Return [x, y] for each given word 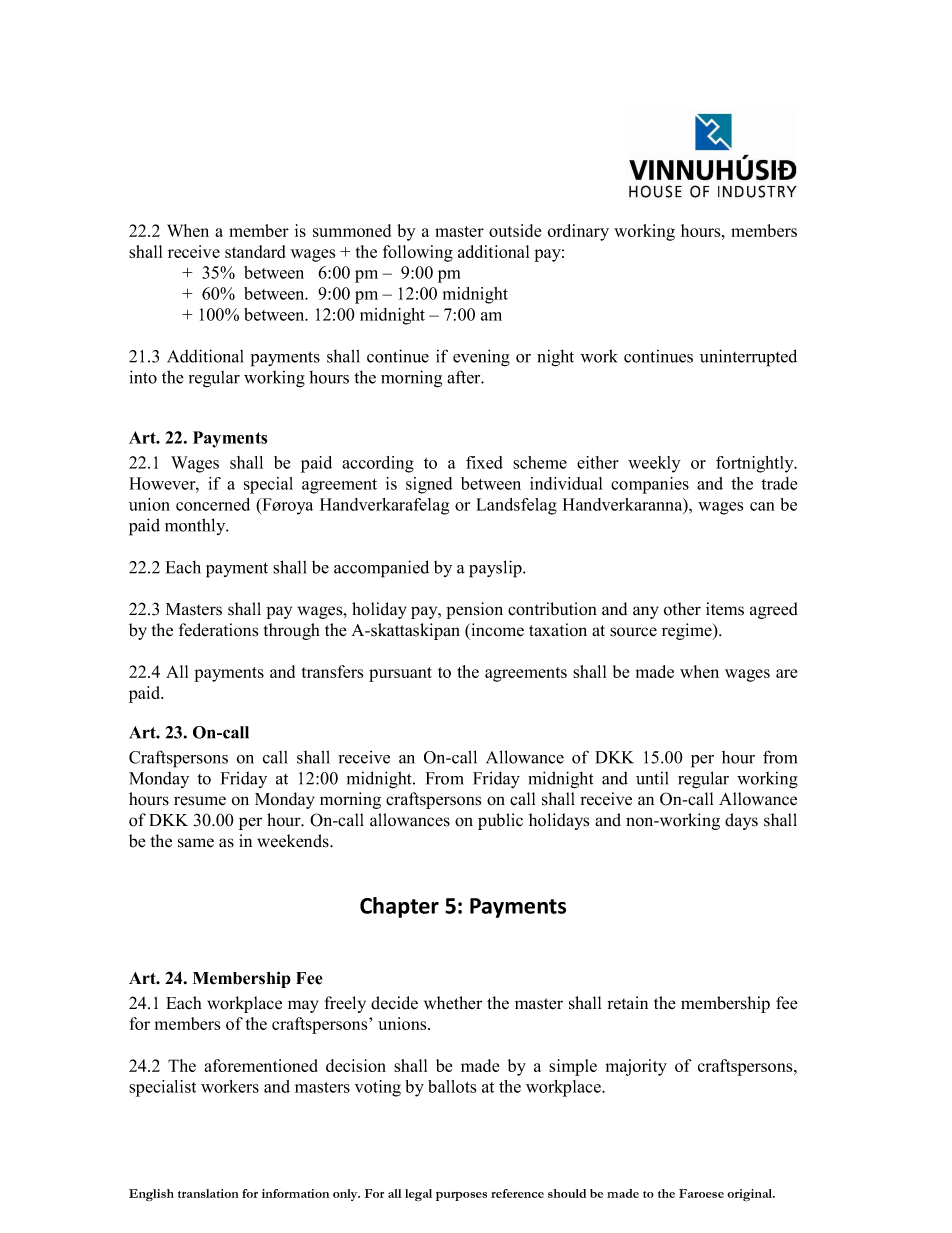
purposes [461, 1196]
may [303, 1006]
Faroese [701, 1193]
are [786, 673]
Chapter [399, 907]
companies [650, 485]
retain [627, 1003]
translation [208, 1193]
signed [429, 485]
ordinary [578, 232]
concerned [213, 504]
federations [218, 630]
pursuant [400, 674]
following [418, 253]
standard [255, 251]
